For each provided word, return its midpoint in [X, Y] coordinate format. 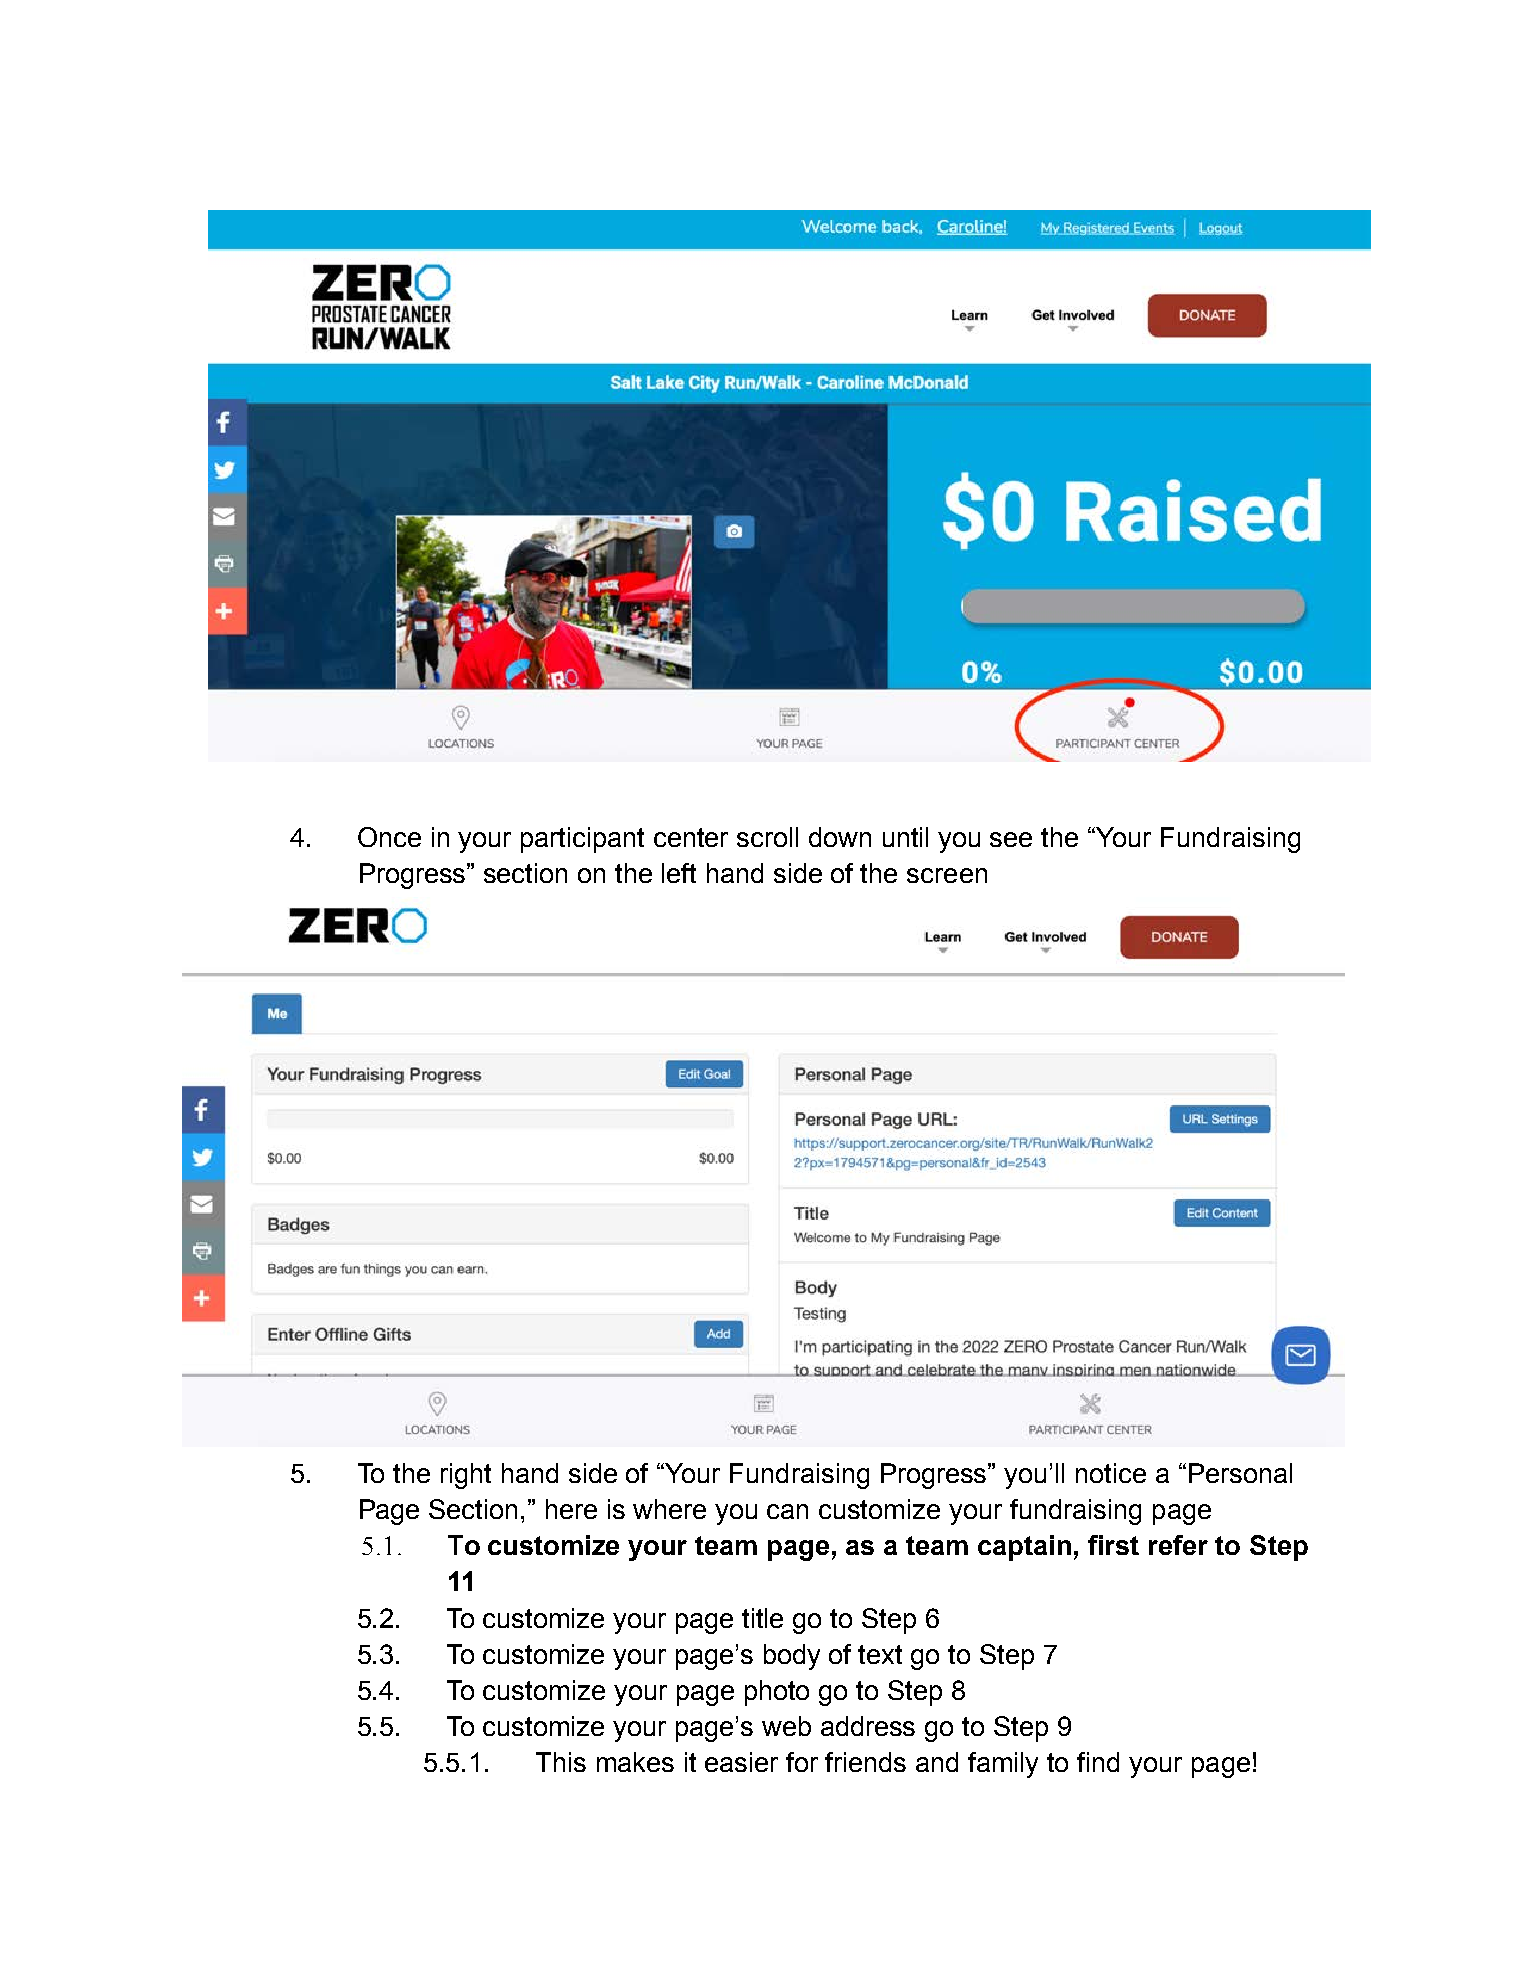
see [1011, 839]
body [792, 1657]
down [840, 837]
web [786, 1726]
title [762, 1618]
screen [947, 875]
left [679, 873]
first [1113, 1545]
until [905, 837]
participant [582, 840]
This [561, 1762]
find [1098, 1762]
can [787, 1511]
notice [1111, 1473]
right [466, 1476]
